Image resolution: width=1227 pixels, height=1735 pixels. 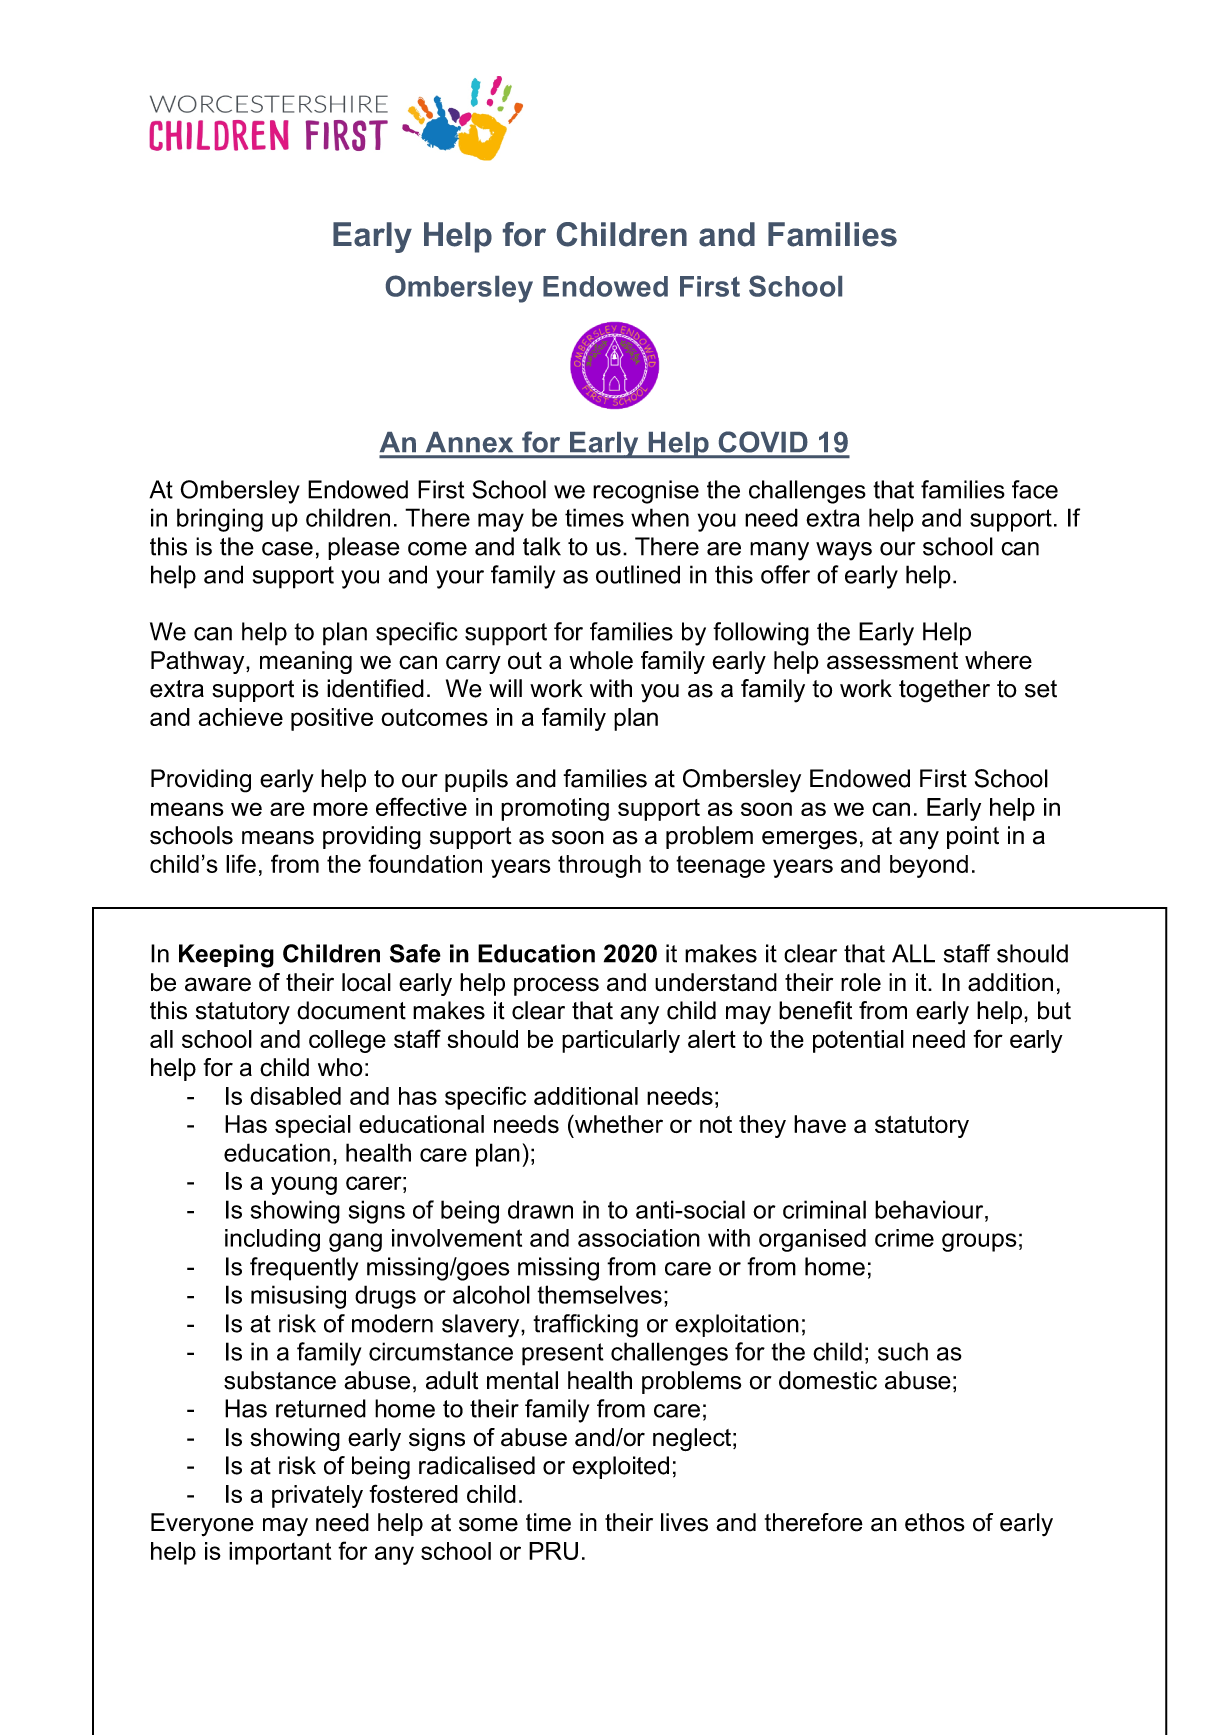 I want to click on through, so click(x=599, y=866).
